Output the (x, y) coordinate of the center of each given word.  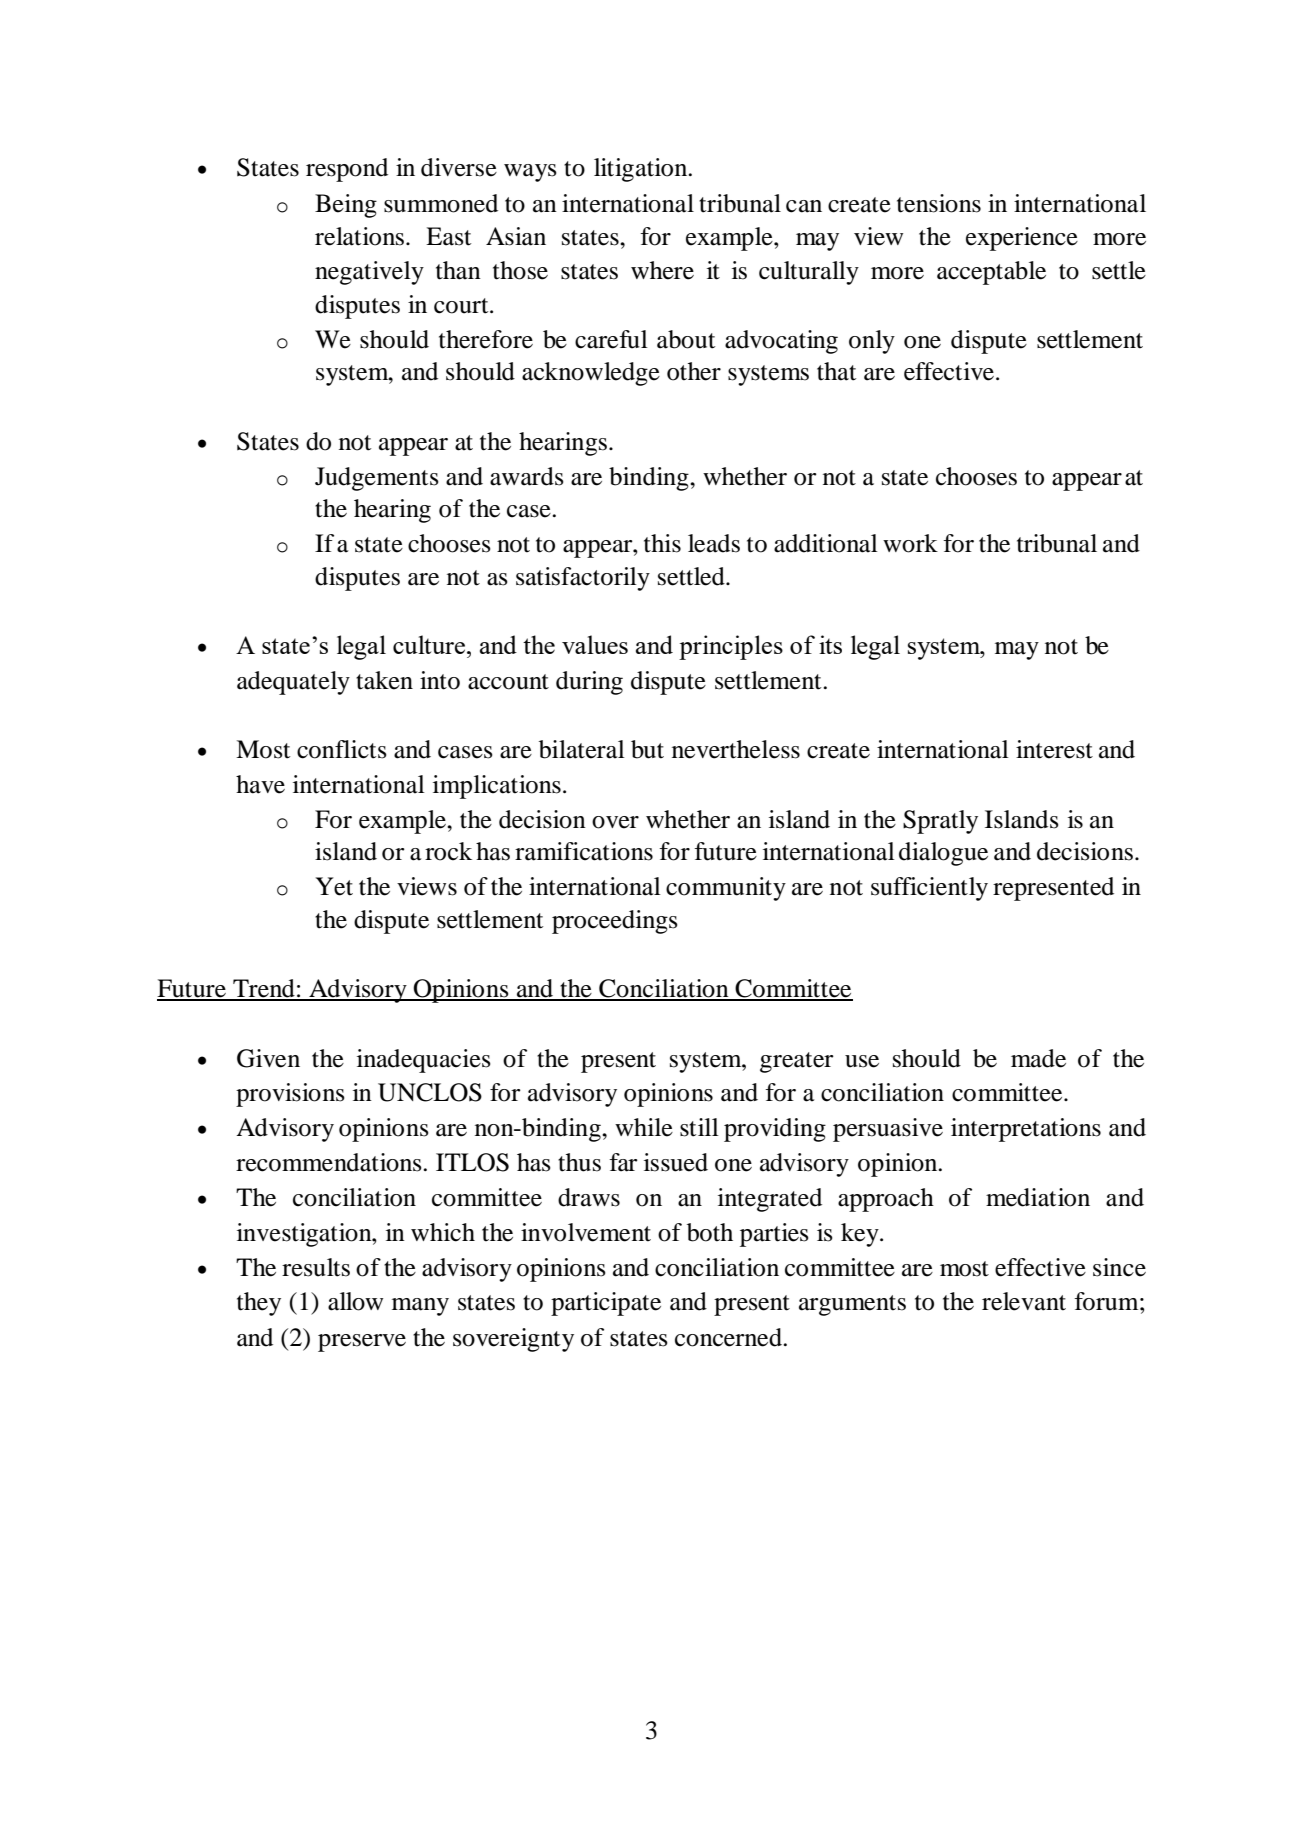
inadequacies (424, 1061)
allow (355, 1301)
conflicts (342, 749)
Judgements (377, 479)
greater (797, 1062)
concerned (729, 1337)
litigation (642, 170)
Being (346, 206)
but (647, 749)
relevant (1024, 1301)
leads (714, 543)
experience (1022, 239)
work (910, 543)
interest (1054, 749)
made (1038, 1058)
